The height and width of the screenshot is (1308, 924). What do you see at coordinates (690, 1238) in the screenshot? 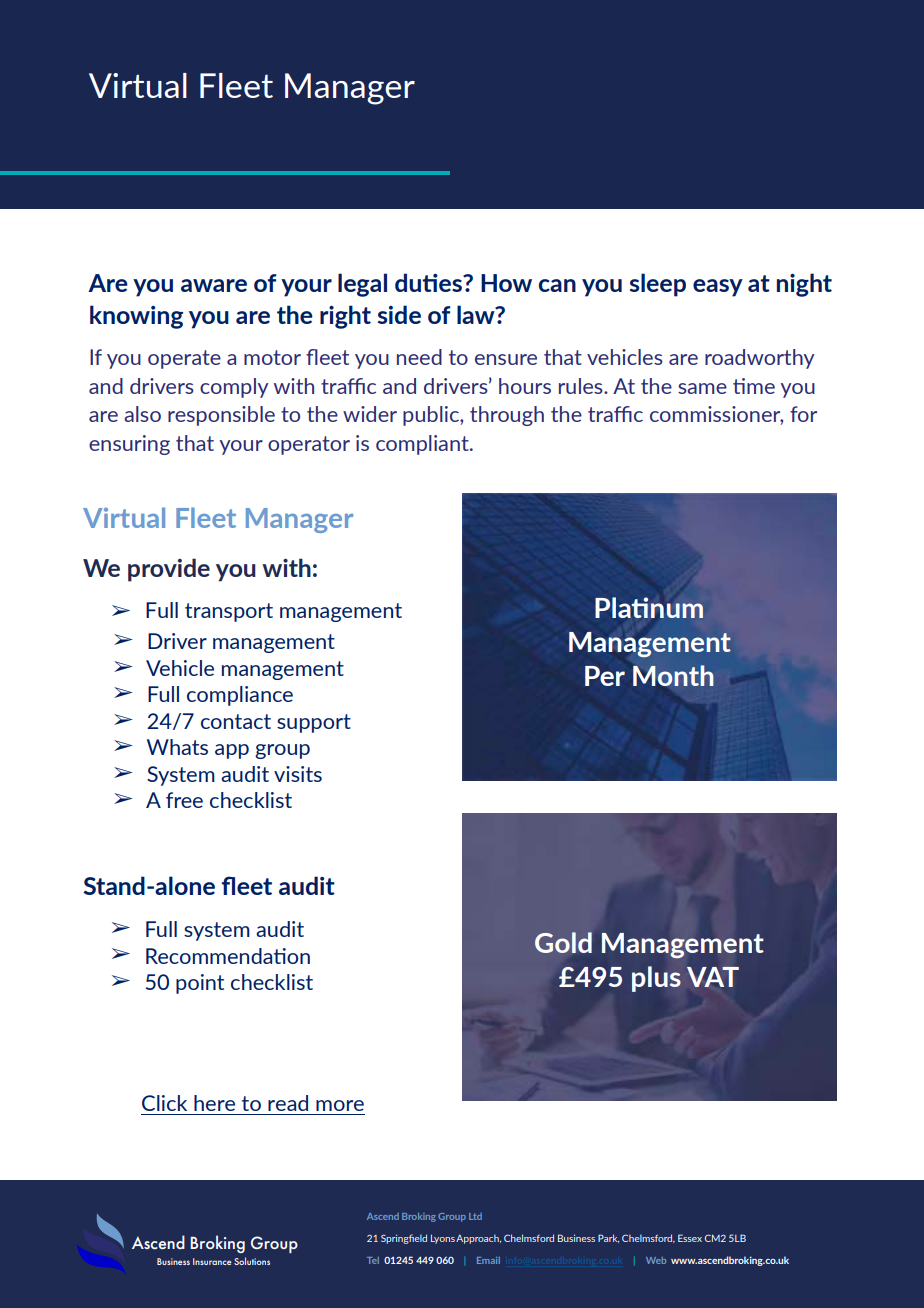
I see `Essex` at bounding box center [690, 1238].
